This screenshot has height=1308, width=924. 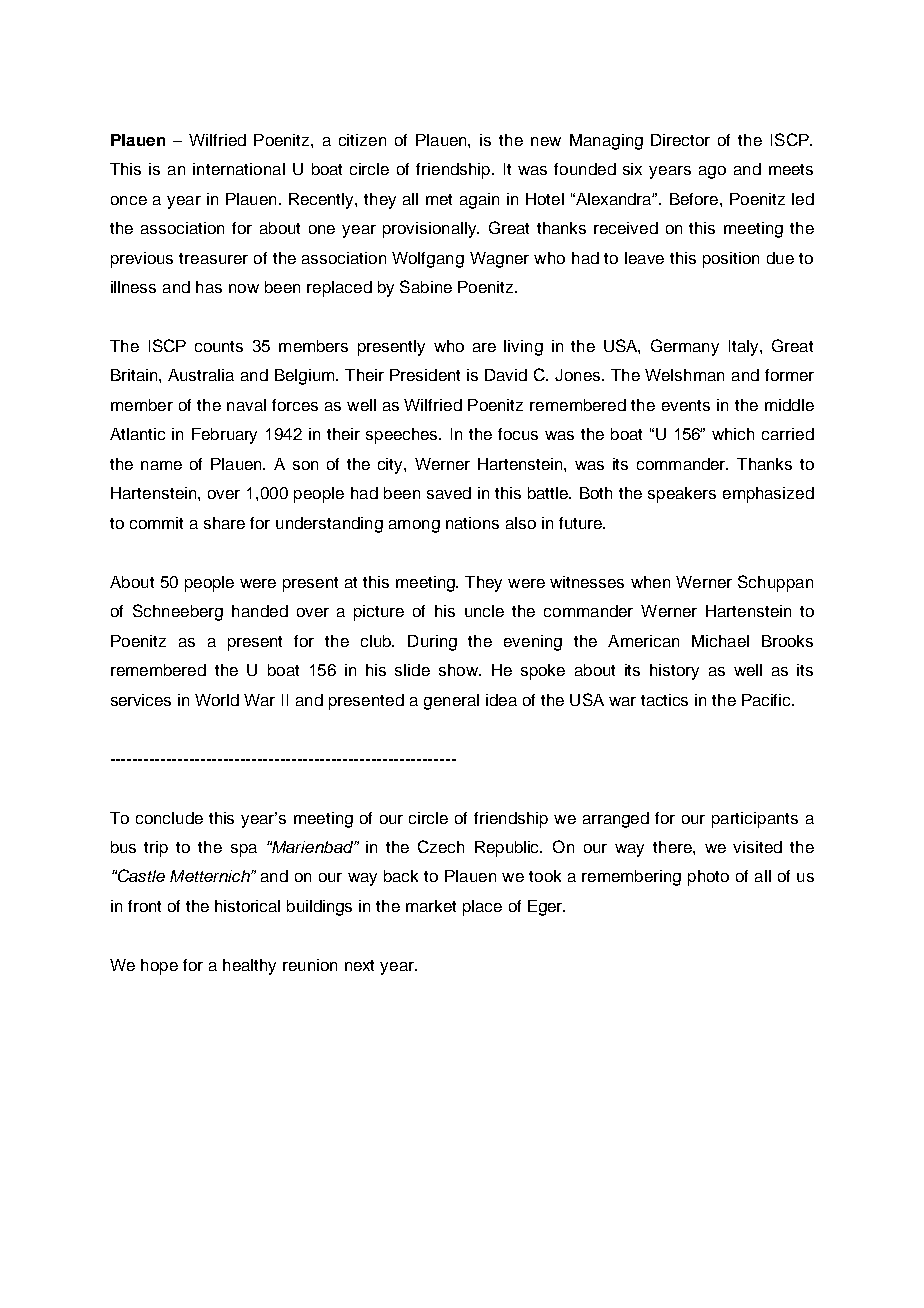 I want to click on handed, so click(x=260, y=611).
